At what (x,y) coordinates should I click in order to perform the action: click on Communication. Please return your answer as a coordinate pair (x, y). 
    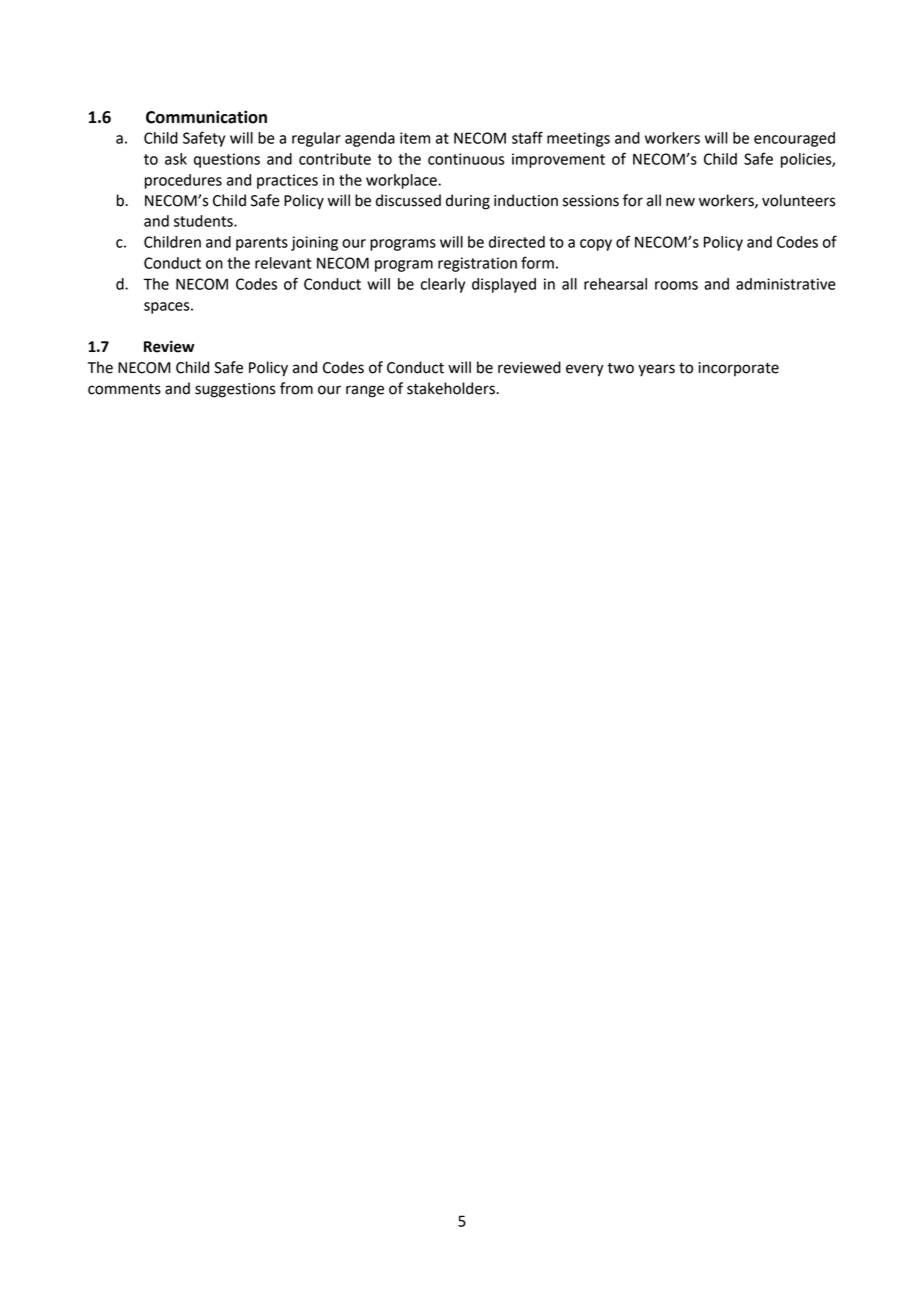
    Looking at the image, I should click on (206, 117).
